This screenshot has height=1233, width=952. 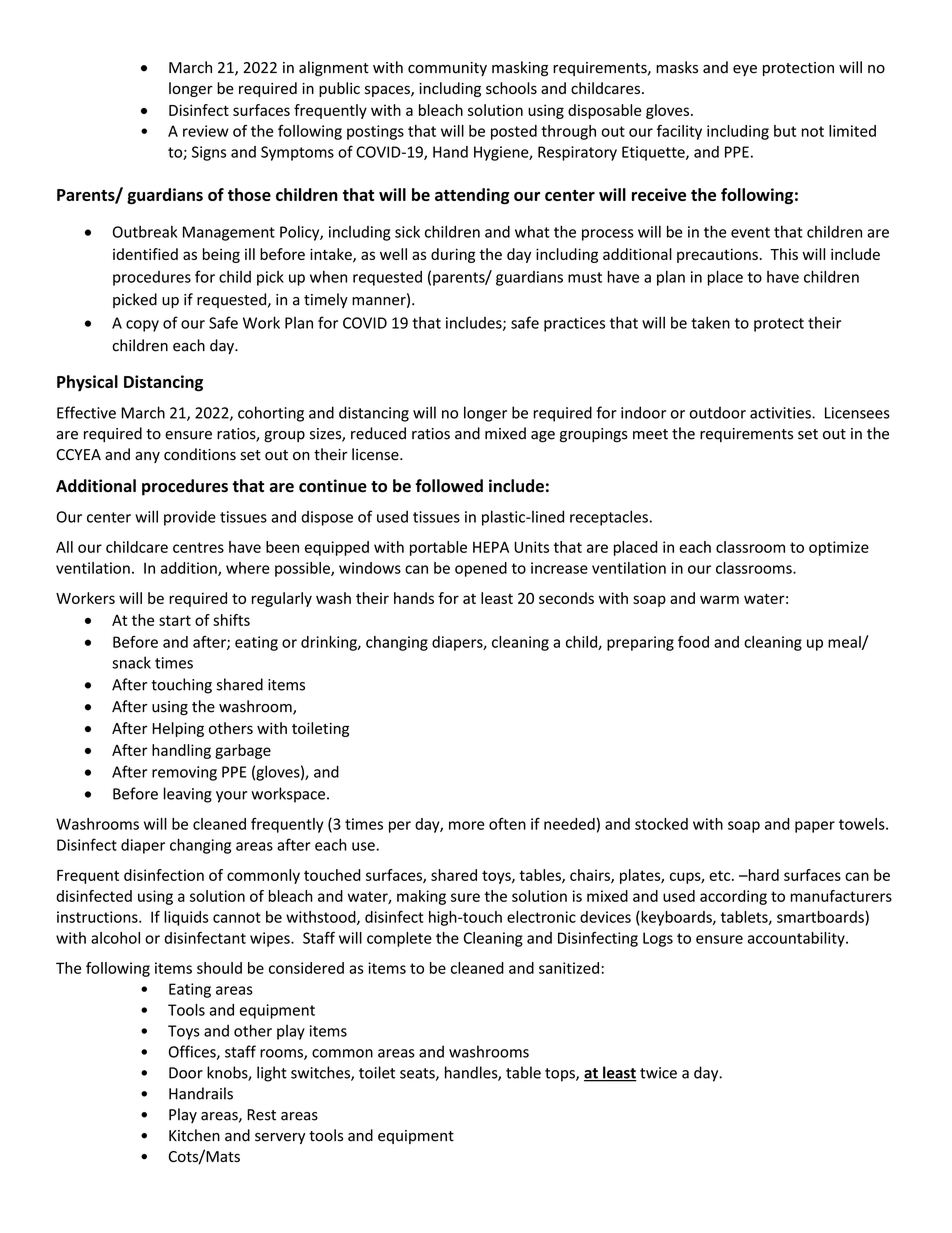 What do you see at coordinates (447, 69) in the screenshot?
I see `community` at bounding box center [447, 69].
